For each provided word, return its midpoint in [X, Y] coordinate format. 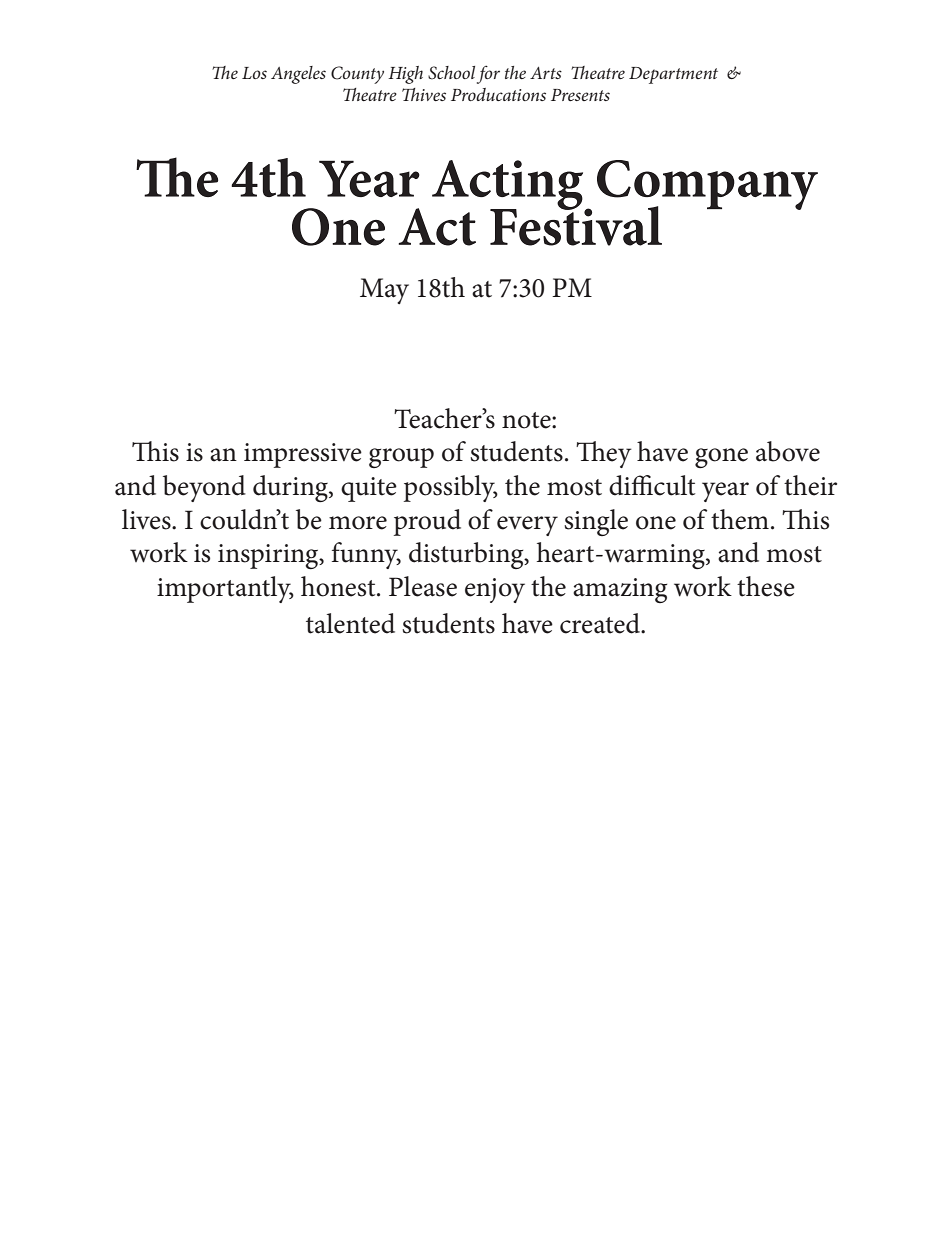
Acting [509, 186]
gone [721, 458]
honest [339, 586]
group [401, 458]
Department [673, 75]
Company [707, 186]
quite [369, 489]
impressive [303, 455]
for [488, 74]
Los [254, 73]
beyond [204, 488]
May [384, 291]
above [788, 451]
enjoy [495, 590]
